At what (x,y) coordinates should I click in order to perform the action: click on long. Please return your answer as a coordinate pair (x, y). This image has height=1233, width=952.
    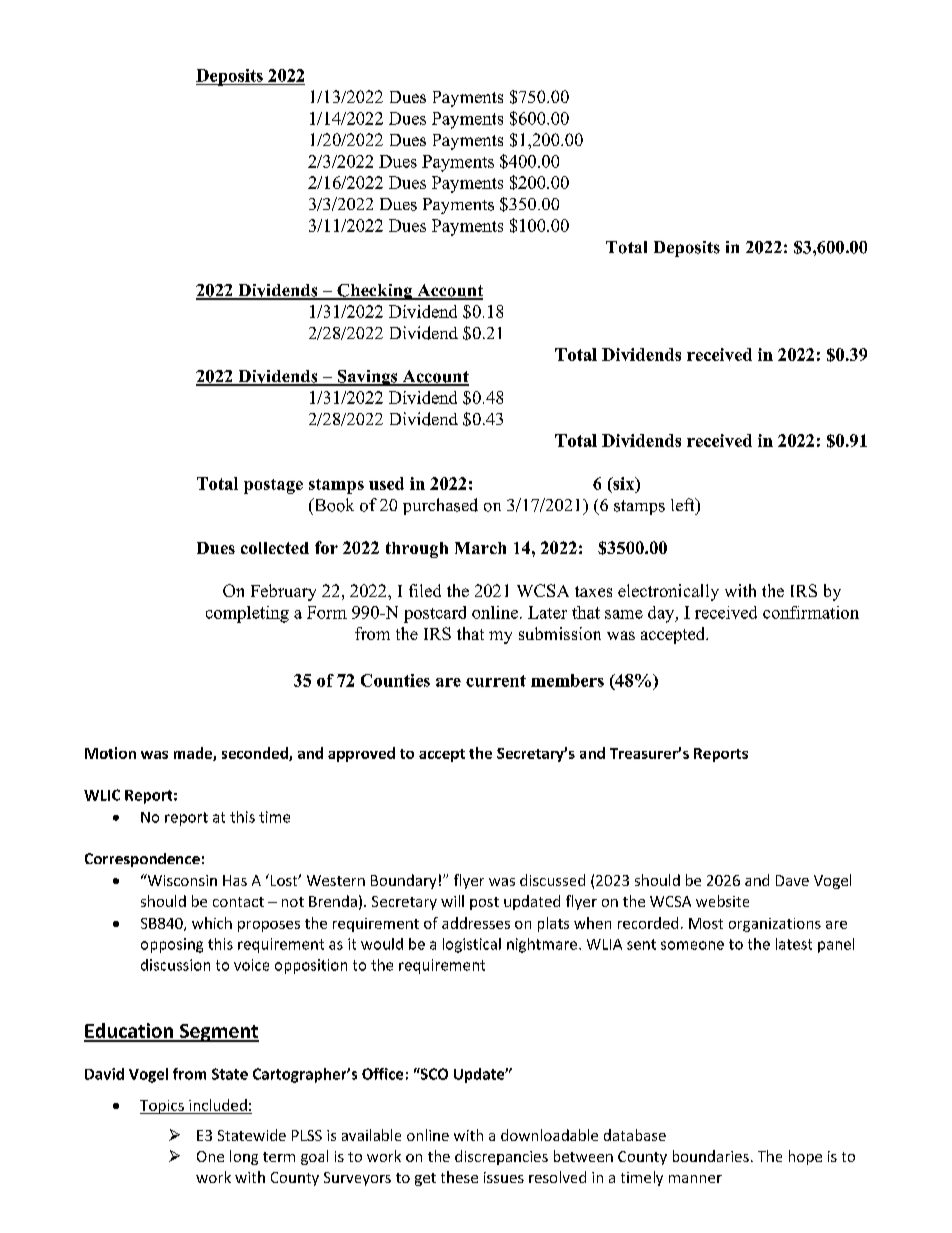
    Looking at the image, I should click on (244, 1157).
